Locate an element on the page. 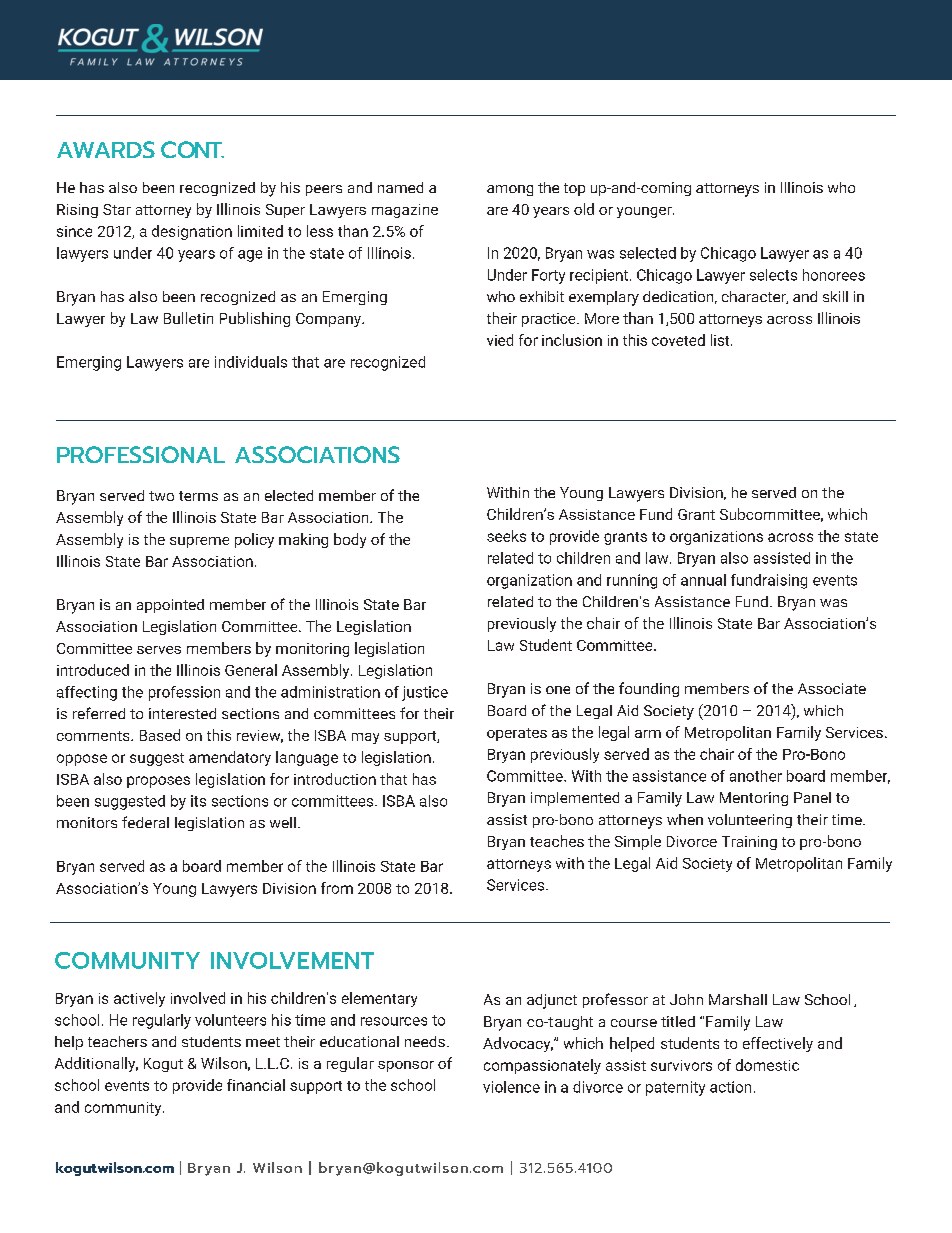  needs is located at coordinates (425, 1041).
